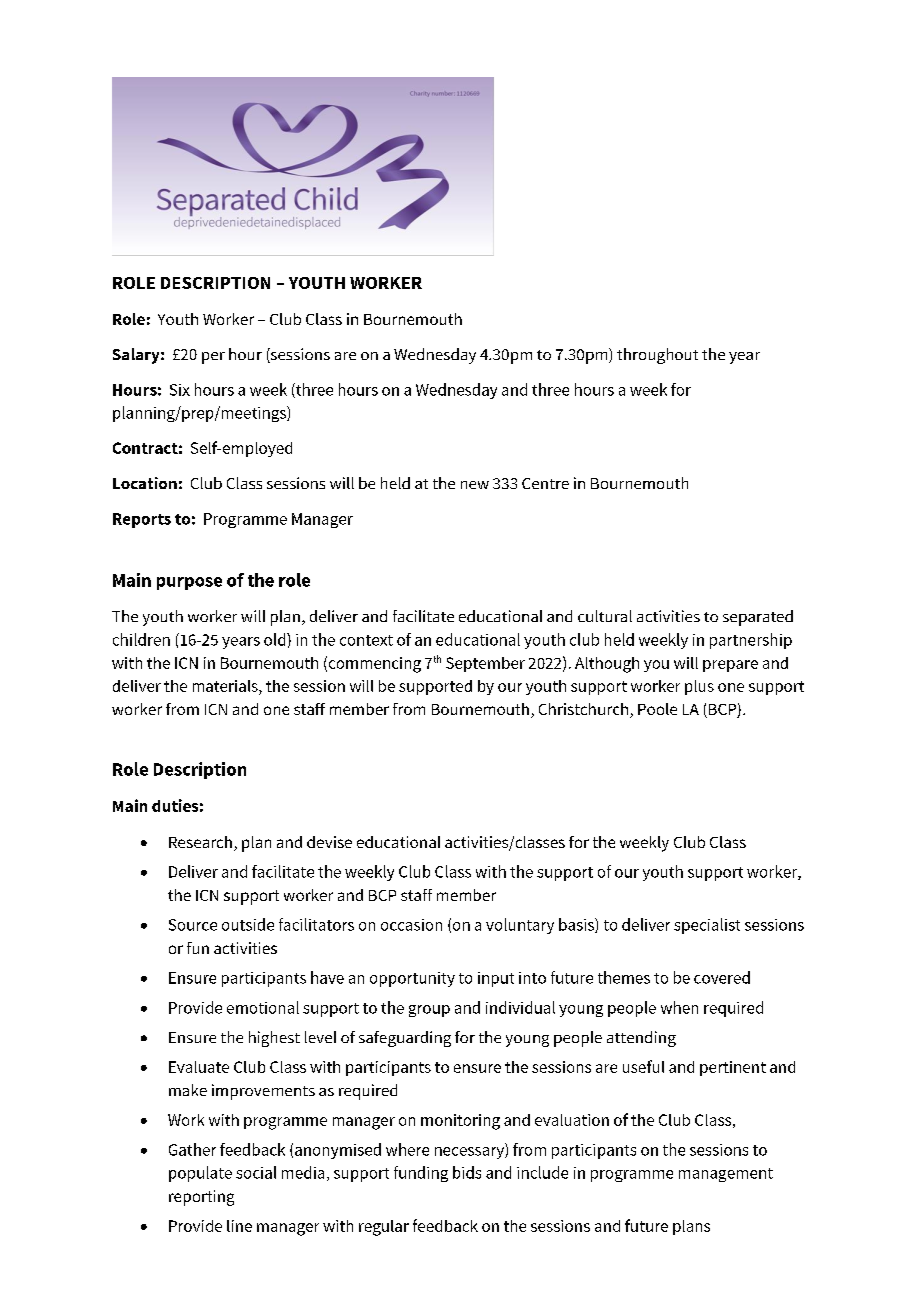 The image size is (924, 1308). I want to click on Poole, so click(657, 709).
